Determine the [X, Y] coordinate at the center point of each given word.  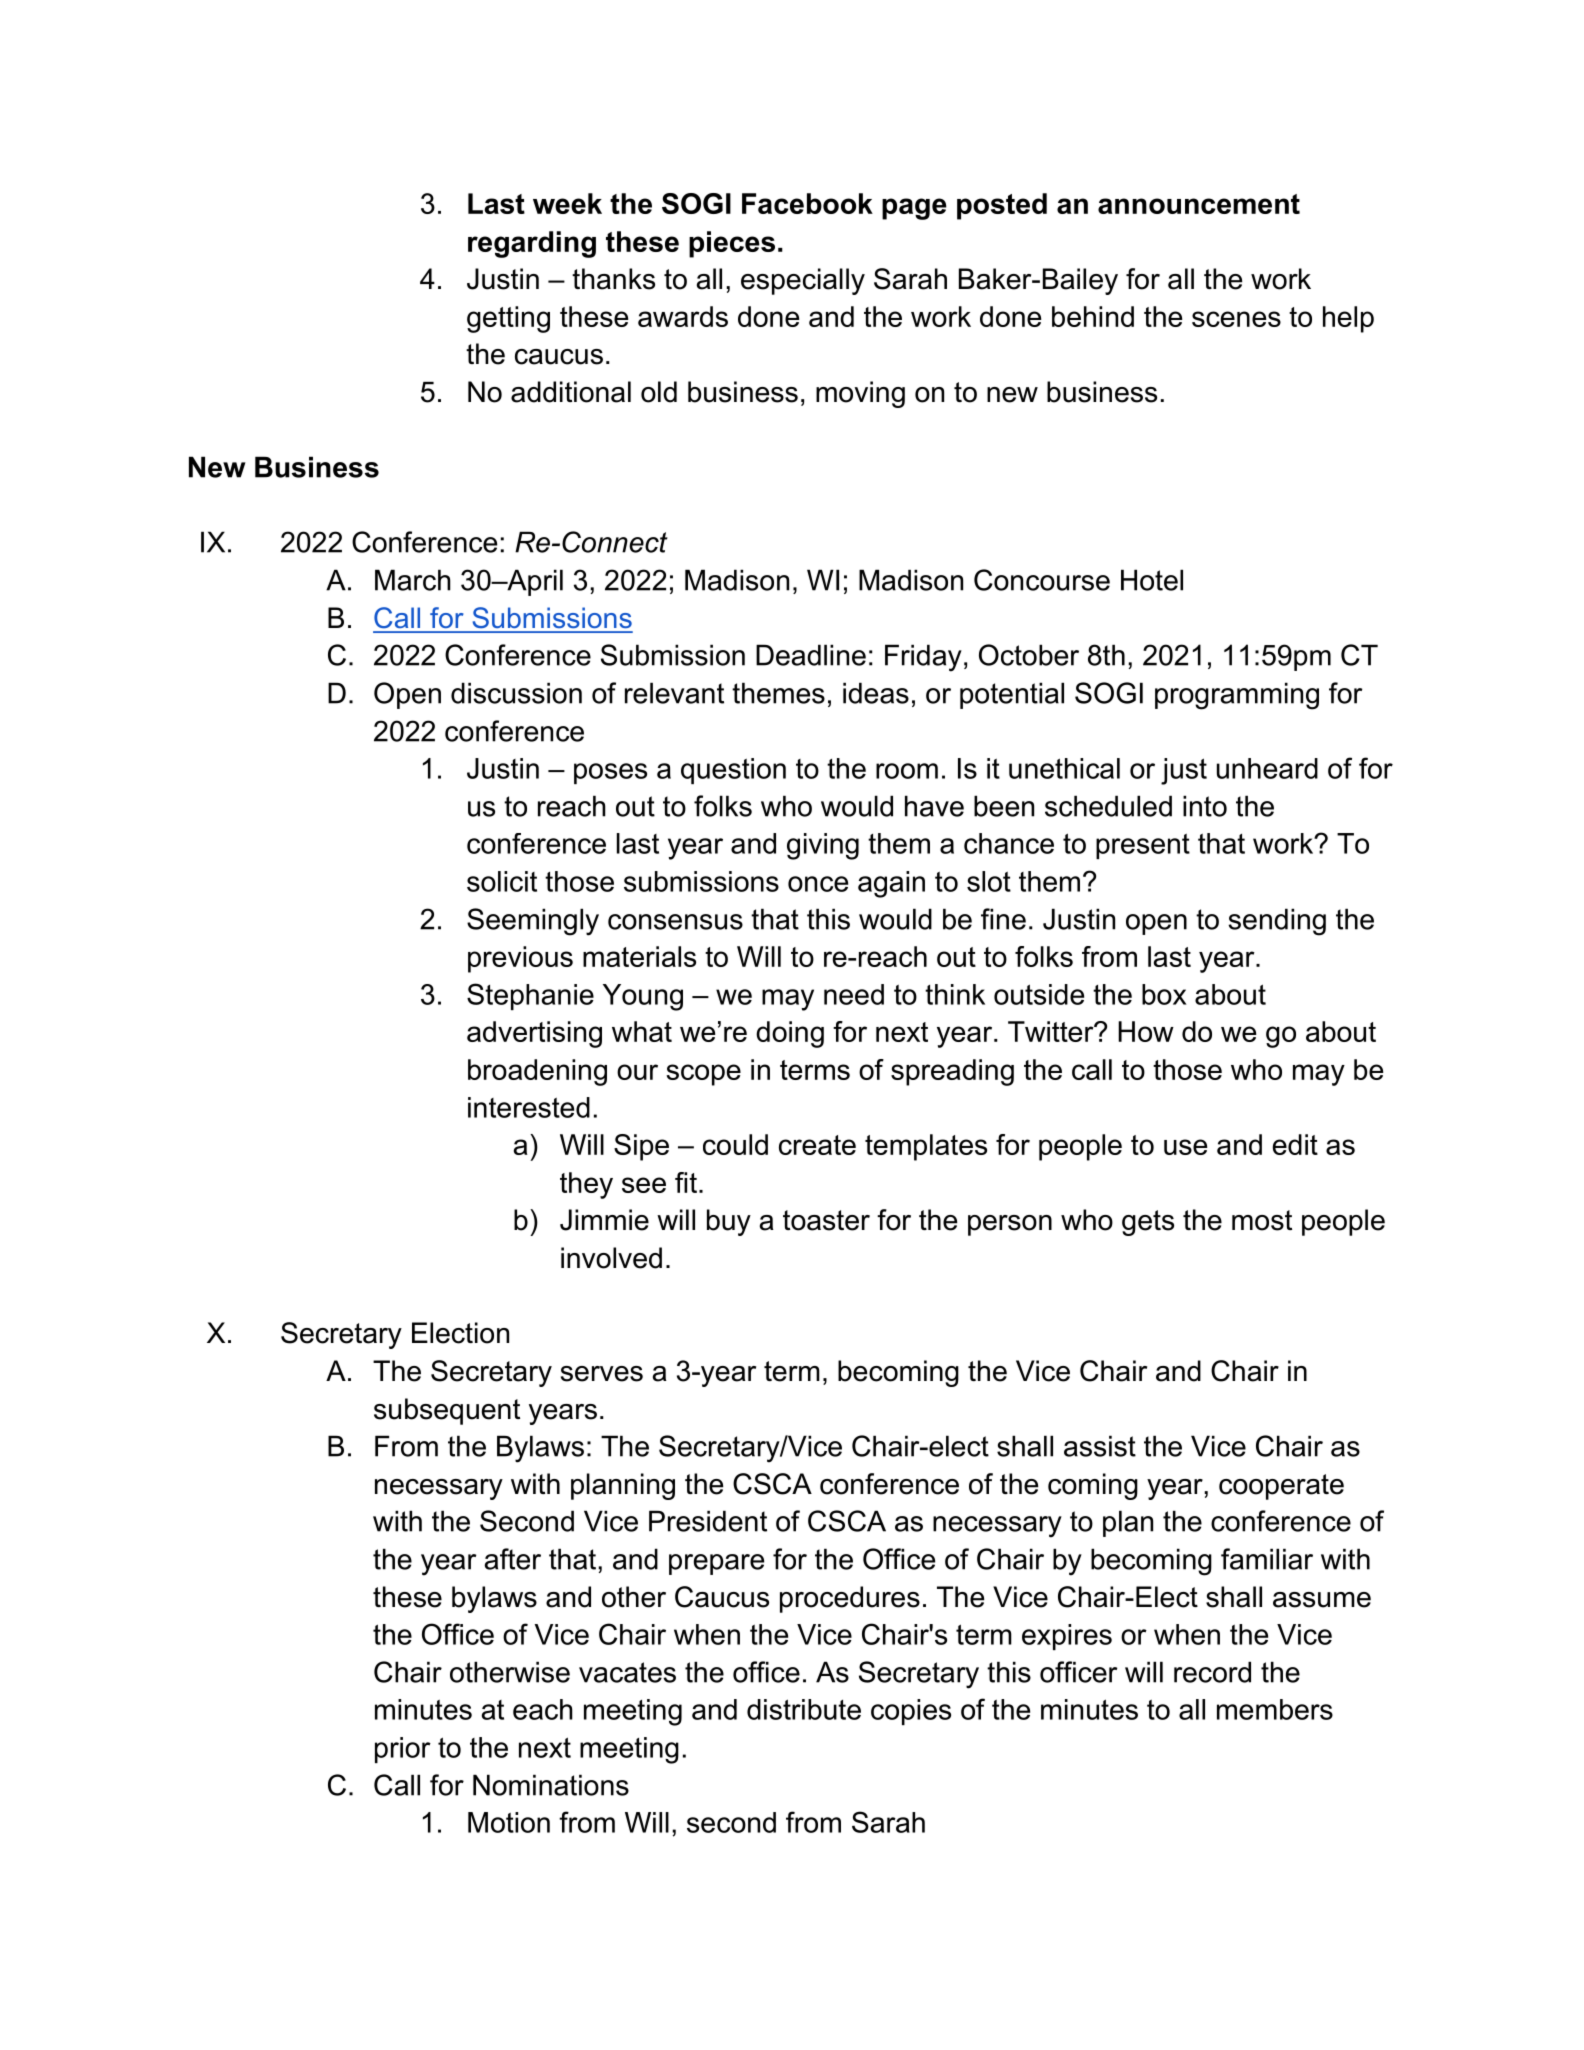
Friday [923, 658]
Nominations [551, 1785]
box [1164, 994]
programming [1237, 696]
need [854, 994]
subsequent [447, 1411]
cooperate [1281, 1487]
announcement [1199, 204]
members [1275, 1709]
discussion [516, 693]
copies [911, 1712]
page [914, 209]
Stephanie [530, 996]
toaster [826, 1220]
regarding [532, 244]
